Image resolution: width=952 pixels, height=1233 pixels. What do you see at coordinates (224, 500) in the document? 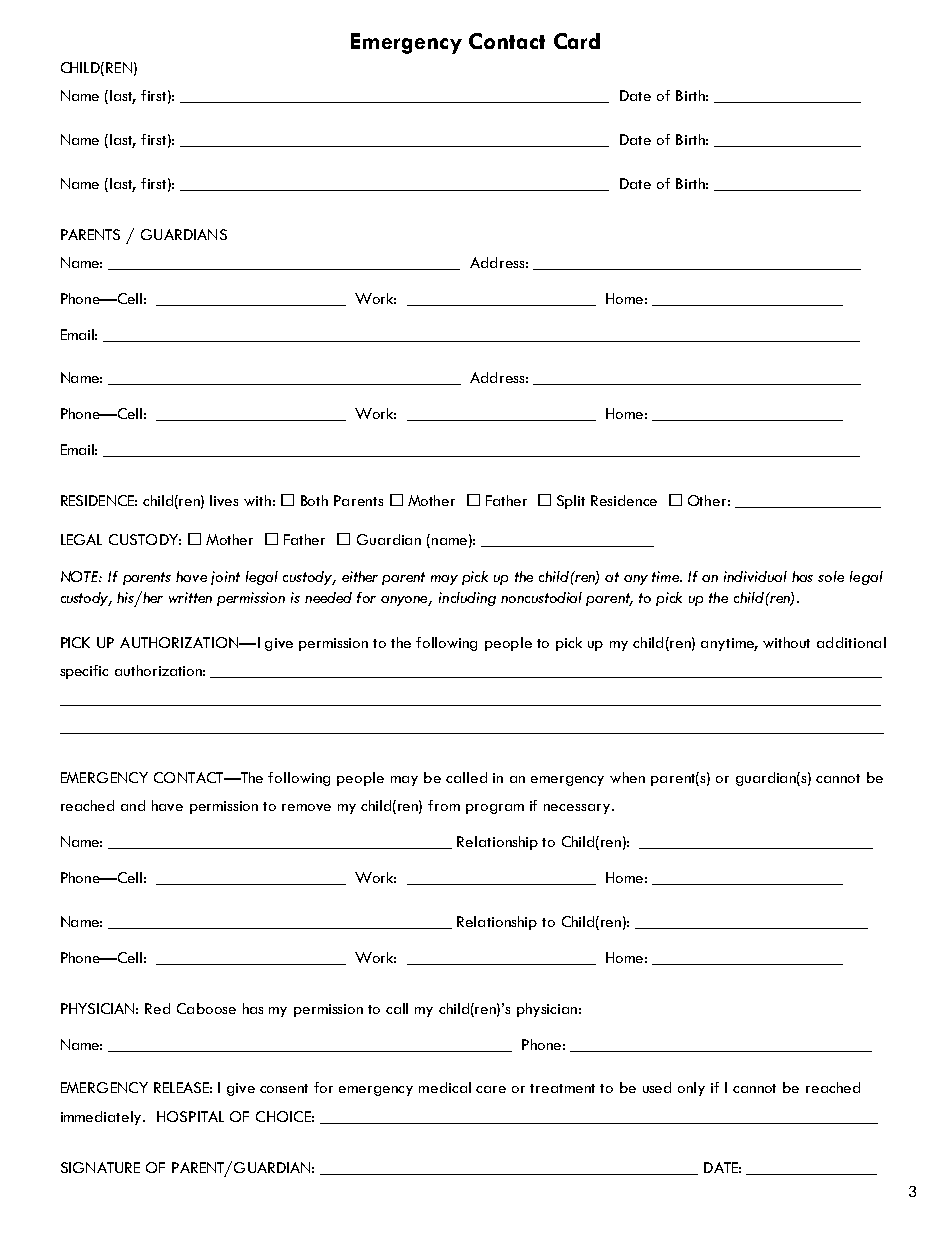
I see `lives` at bounding box center [224, 500].
